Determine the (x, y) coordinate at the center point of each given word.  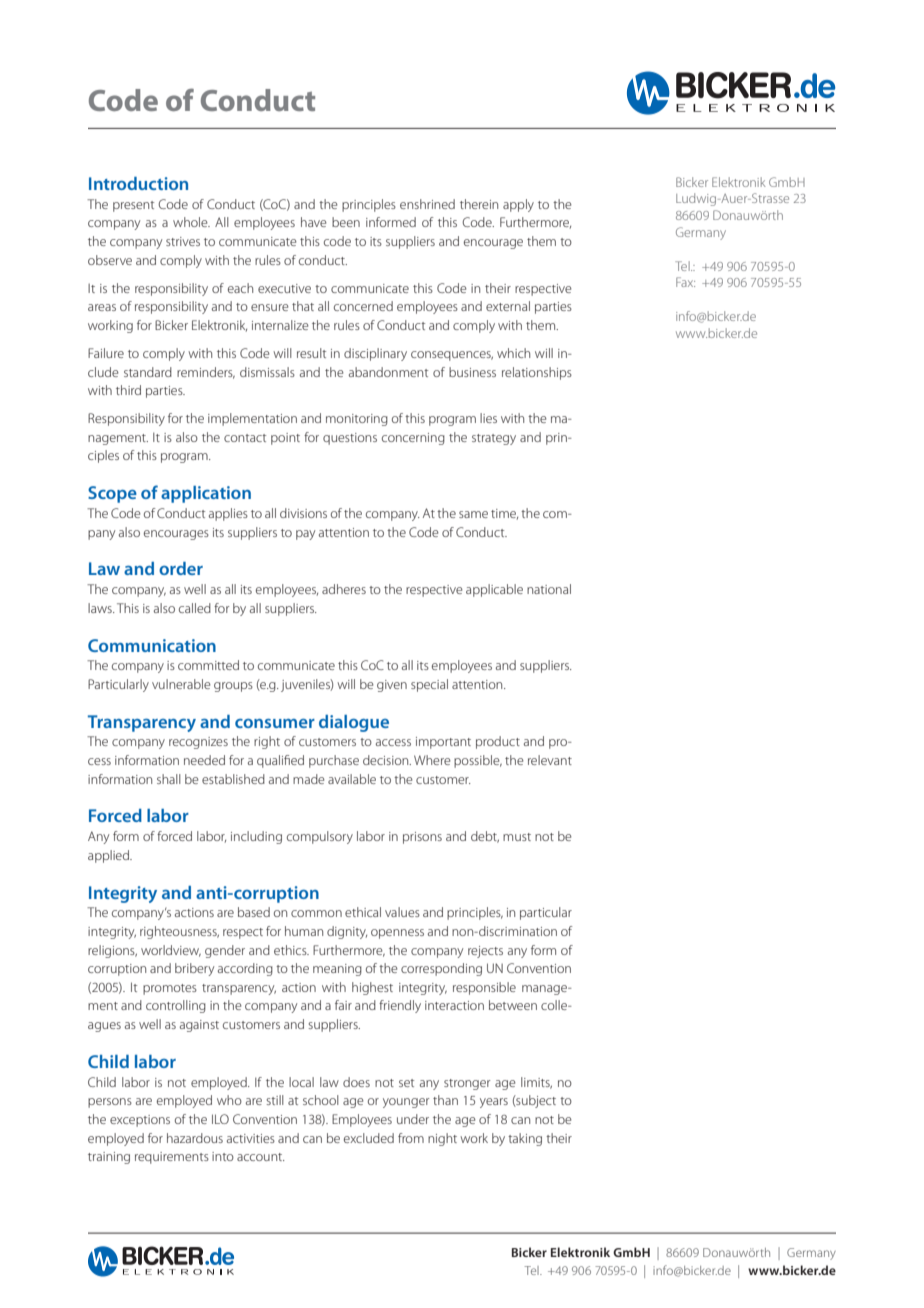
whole (191, 222)
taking (525, 1139)
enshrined (427, 204)
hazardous (195, 1138)
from (411, 1138)
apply (518, 205)
